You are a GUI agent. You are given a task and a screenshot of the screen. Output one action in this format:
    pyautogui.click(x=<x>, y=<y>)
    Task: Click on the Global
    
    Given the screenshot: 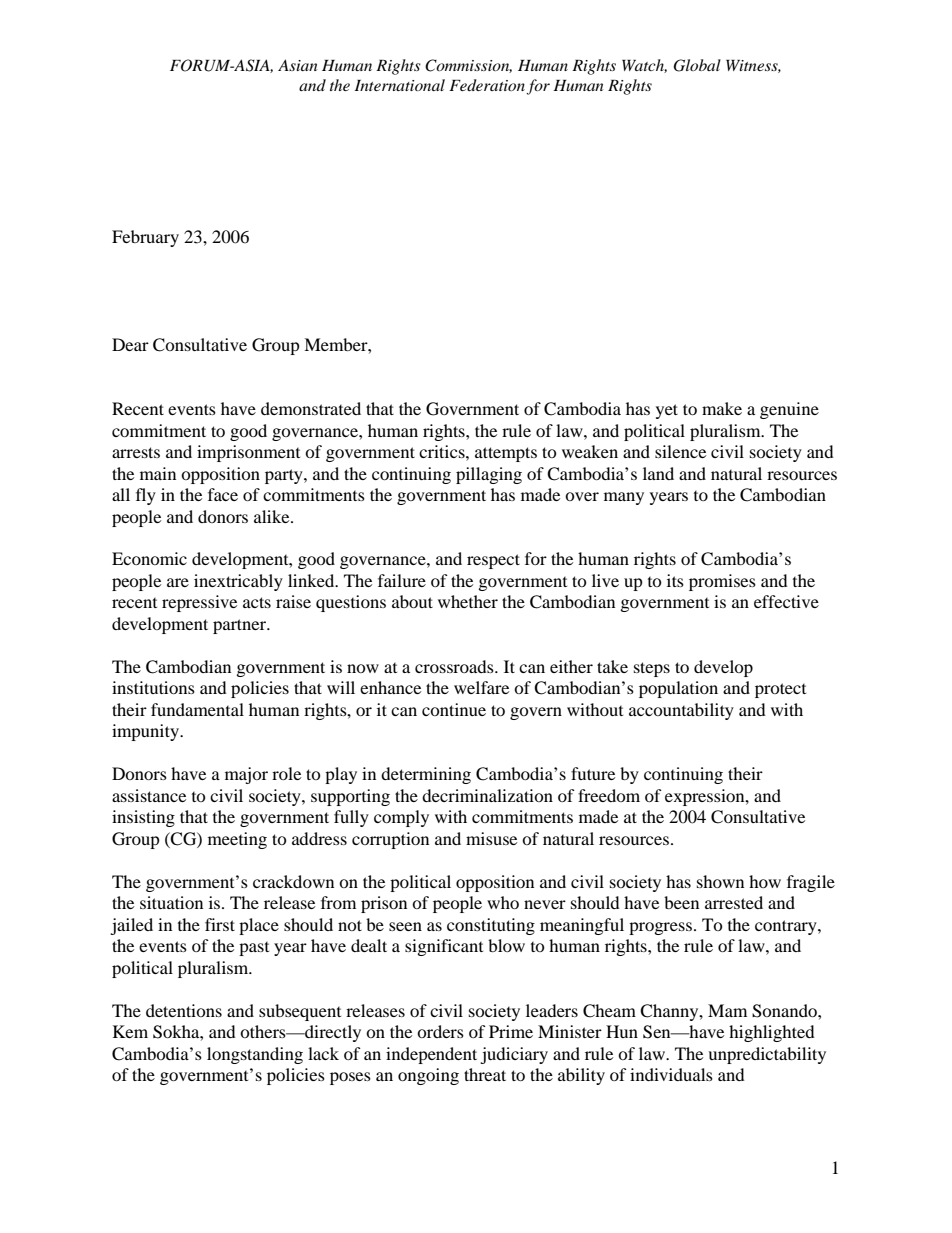 What is the action you would take?
    pyautogui.click(x=697, y=65)
